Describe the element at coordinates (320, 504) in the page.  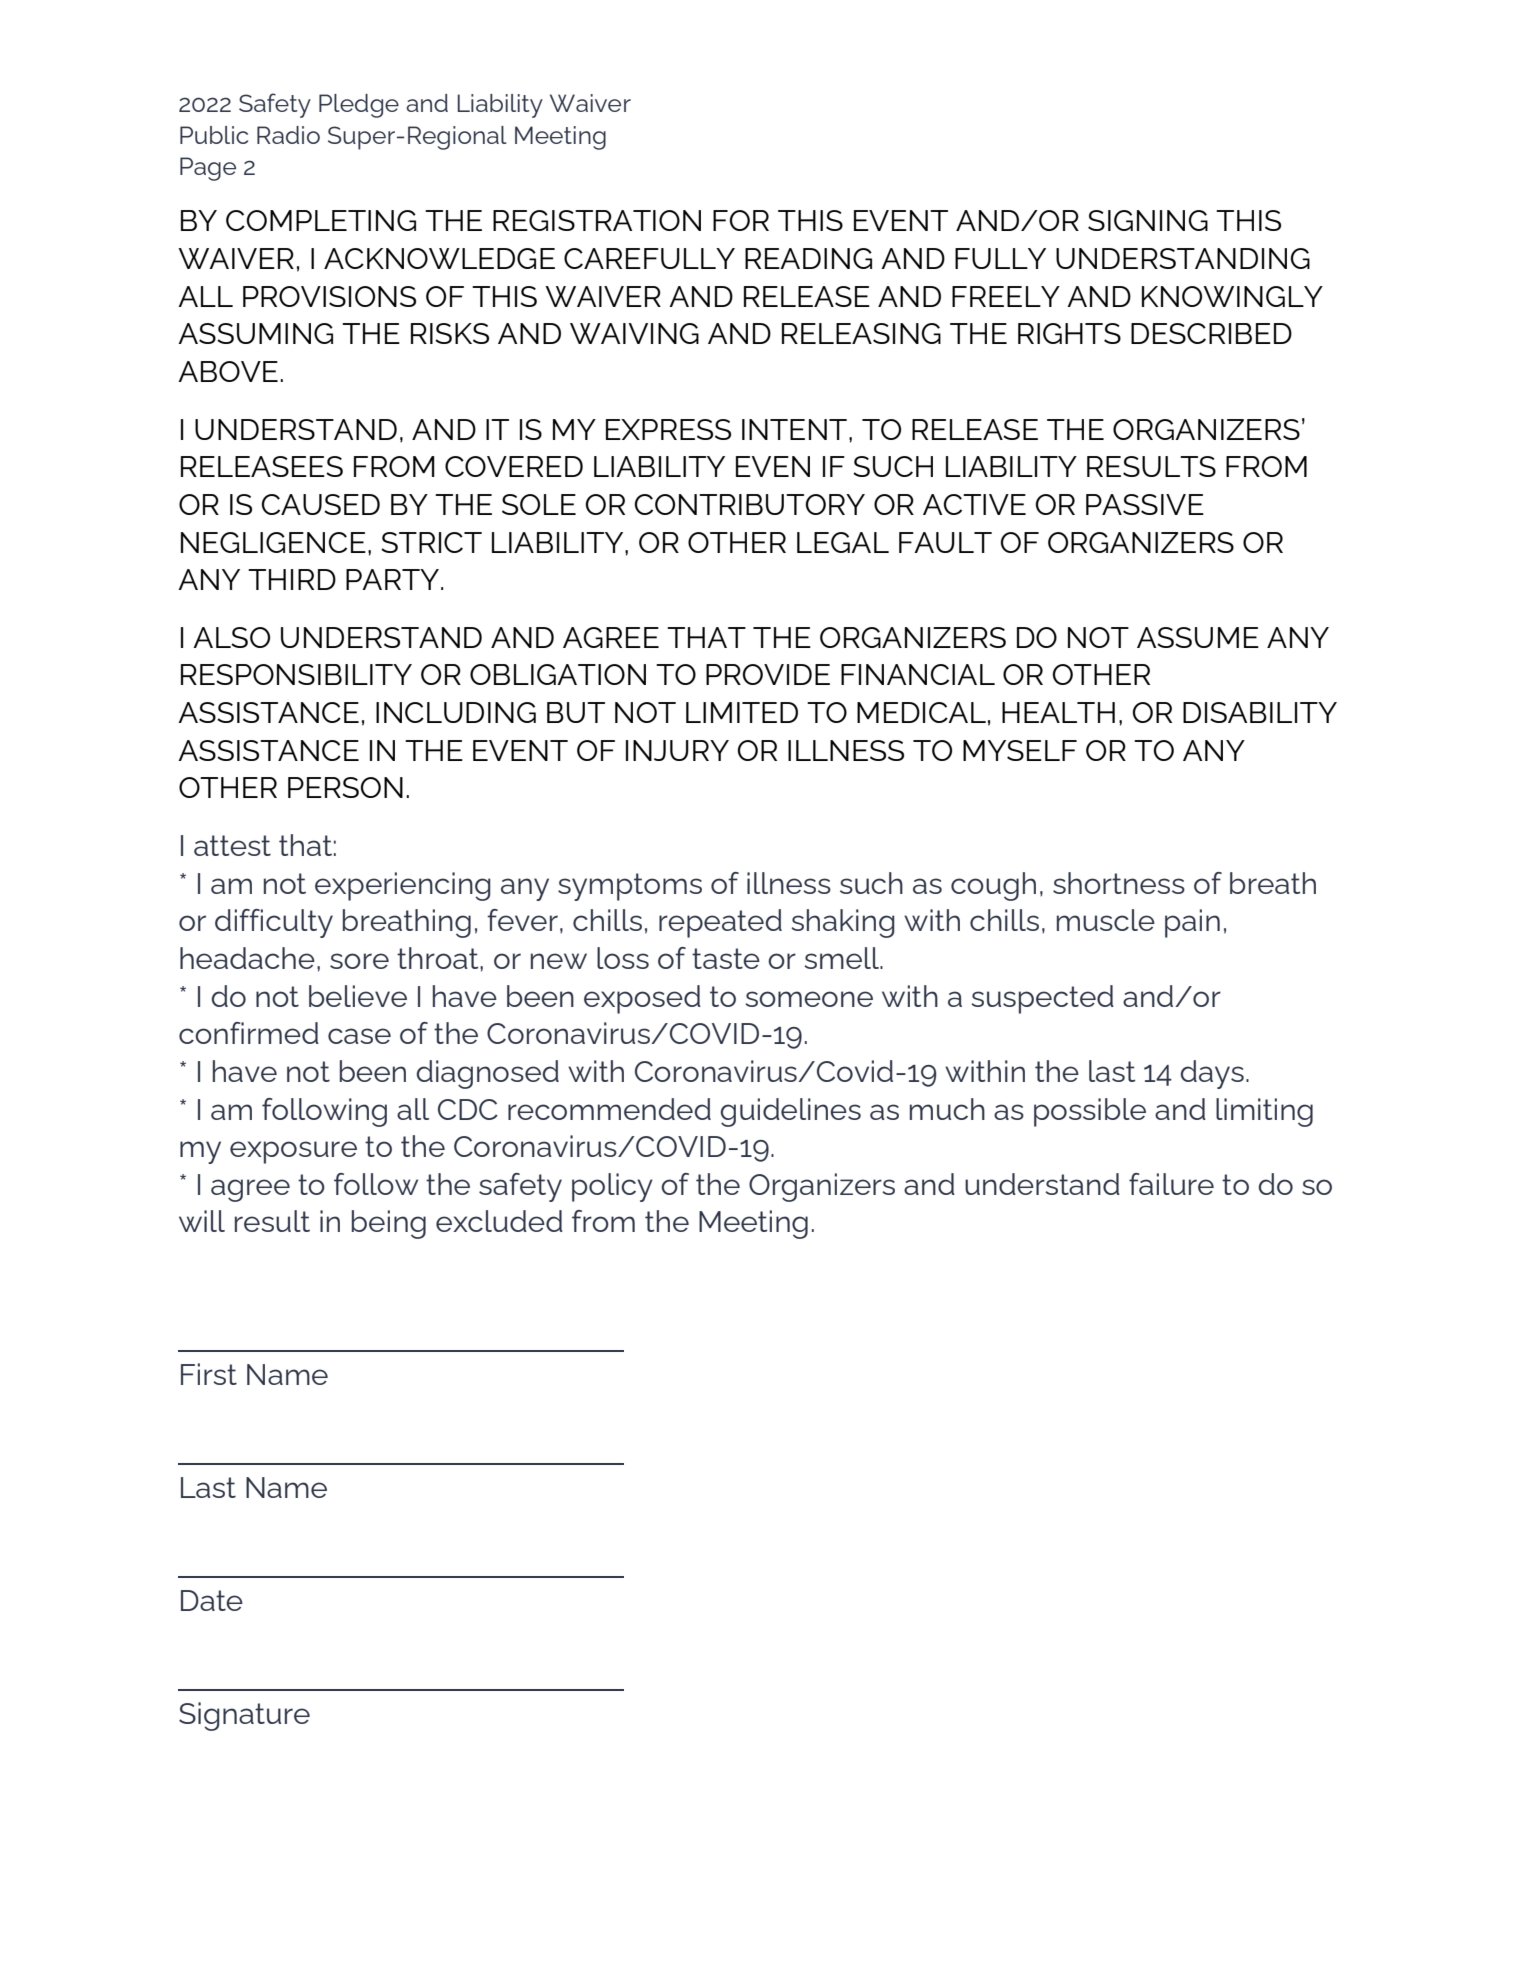
I see `CAUSED` at that location.
